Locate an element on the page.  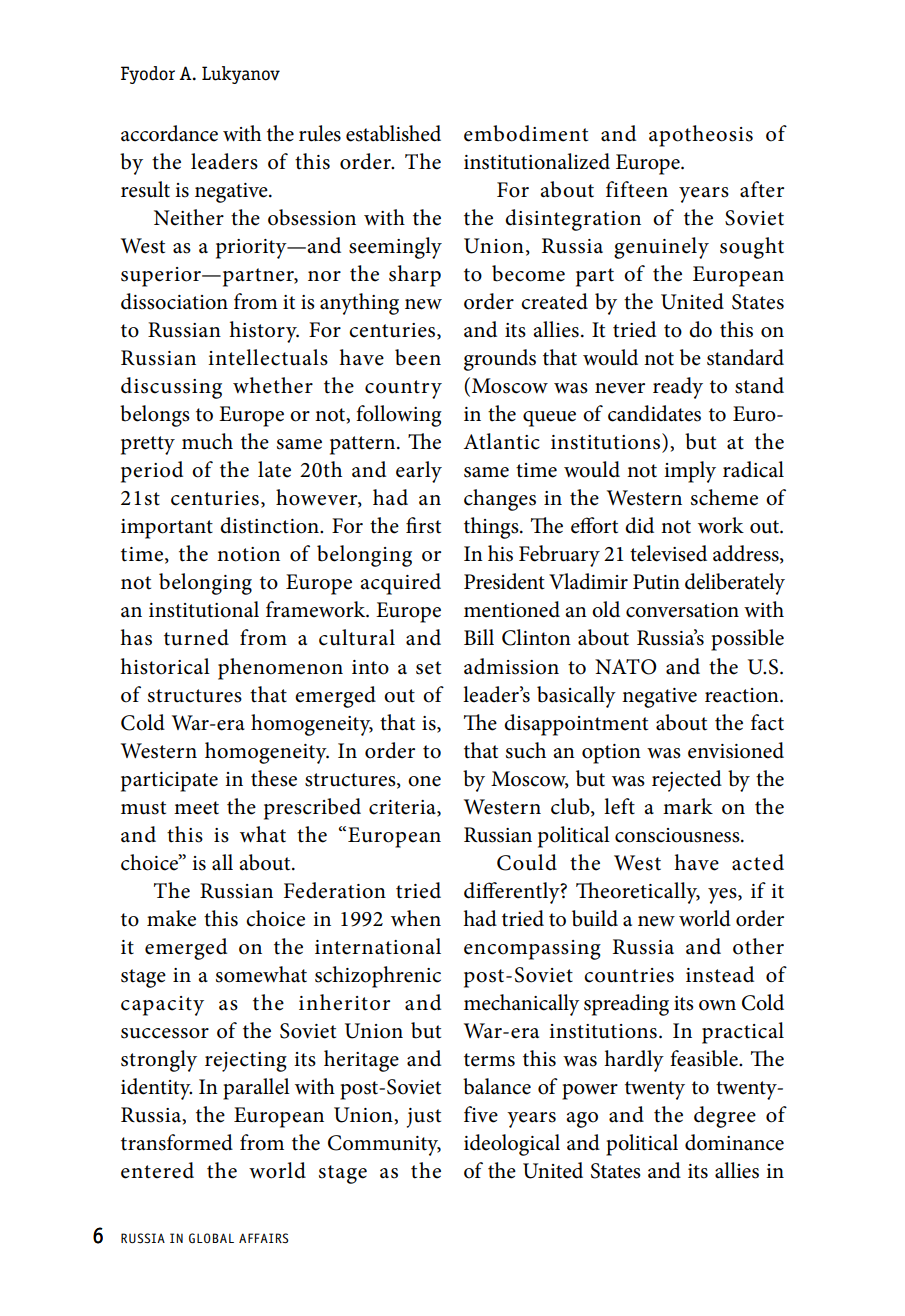
GLOBAL is located at coordinates (211, 1238).
